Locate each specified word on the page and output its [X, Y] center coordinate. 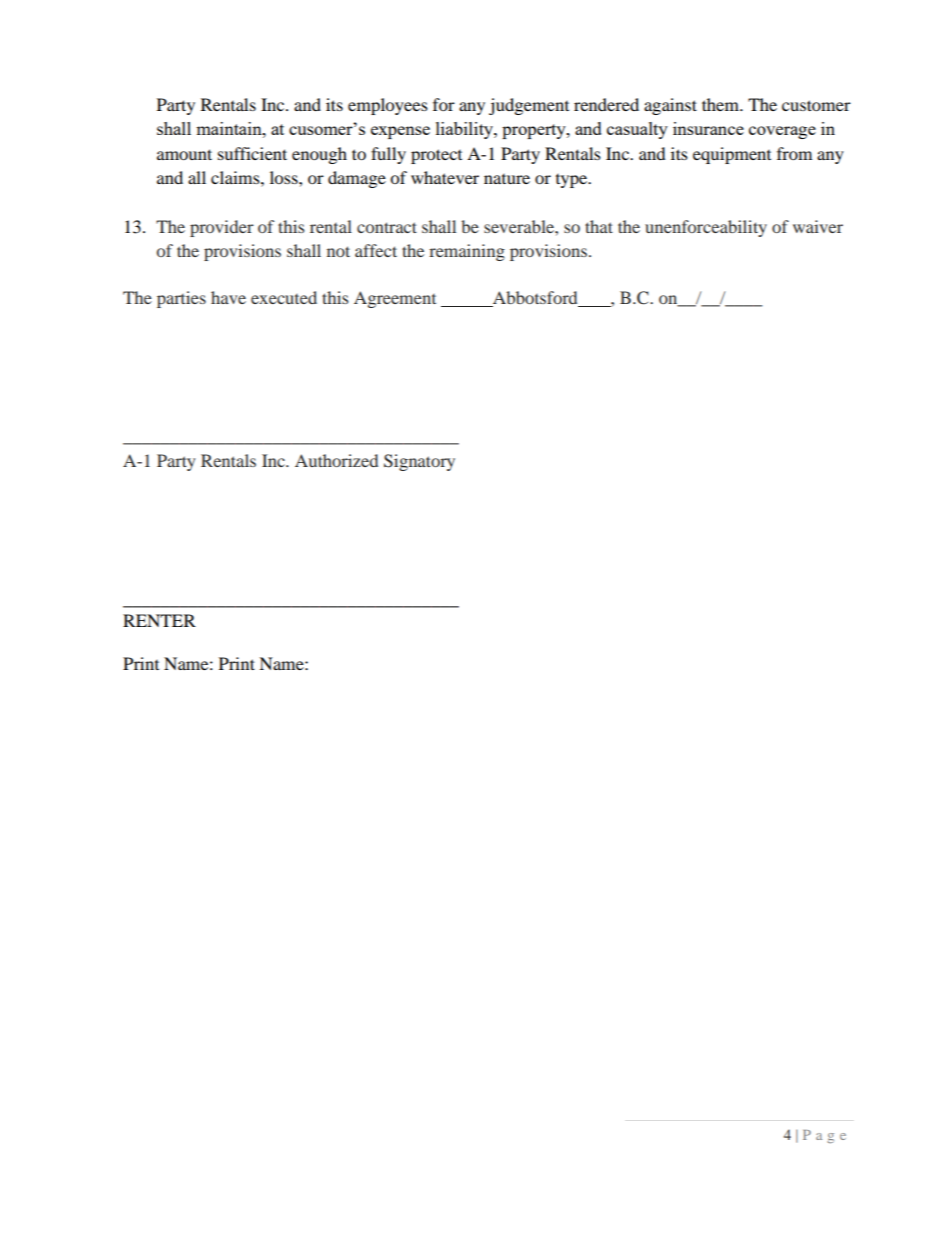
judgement [529, 106]
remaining [467, 252]
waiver [818, 226]
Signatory [419, 462]
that [599, 226]
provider [222, 228]
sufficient [252, 153]
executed [284, 297]
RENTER [159, 620]
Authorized [336, 460]
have [228, 297]
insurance [708, 128]
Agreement [395, 299]
